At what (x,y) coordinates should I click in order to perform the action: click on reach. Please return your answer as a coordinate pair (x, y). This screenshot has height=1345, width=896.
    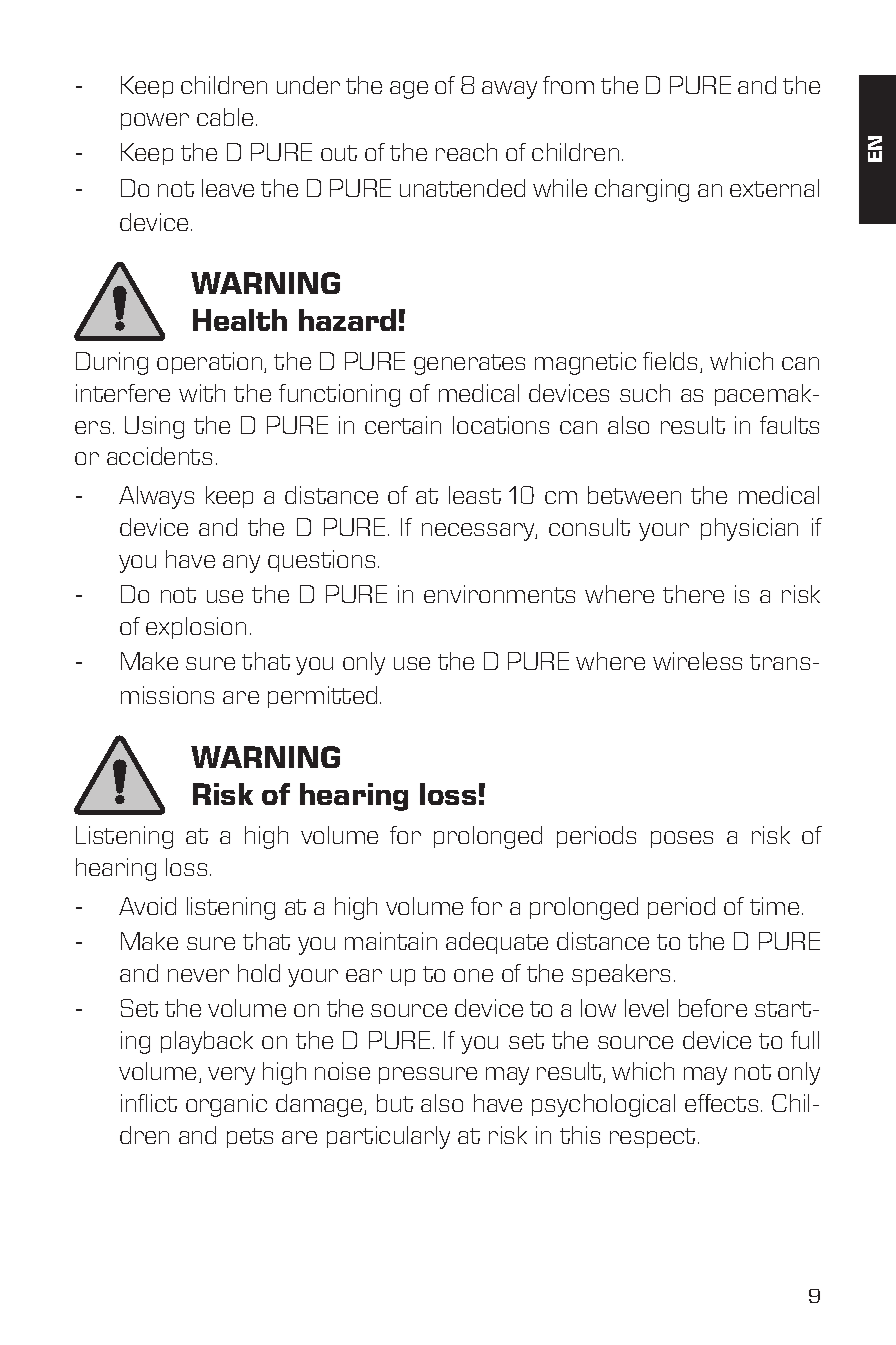
    Looking at the image, I should click on (466, 152).
